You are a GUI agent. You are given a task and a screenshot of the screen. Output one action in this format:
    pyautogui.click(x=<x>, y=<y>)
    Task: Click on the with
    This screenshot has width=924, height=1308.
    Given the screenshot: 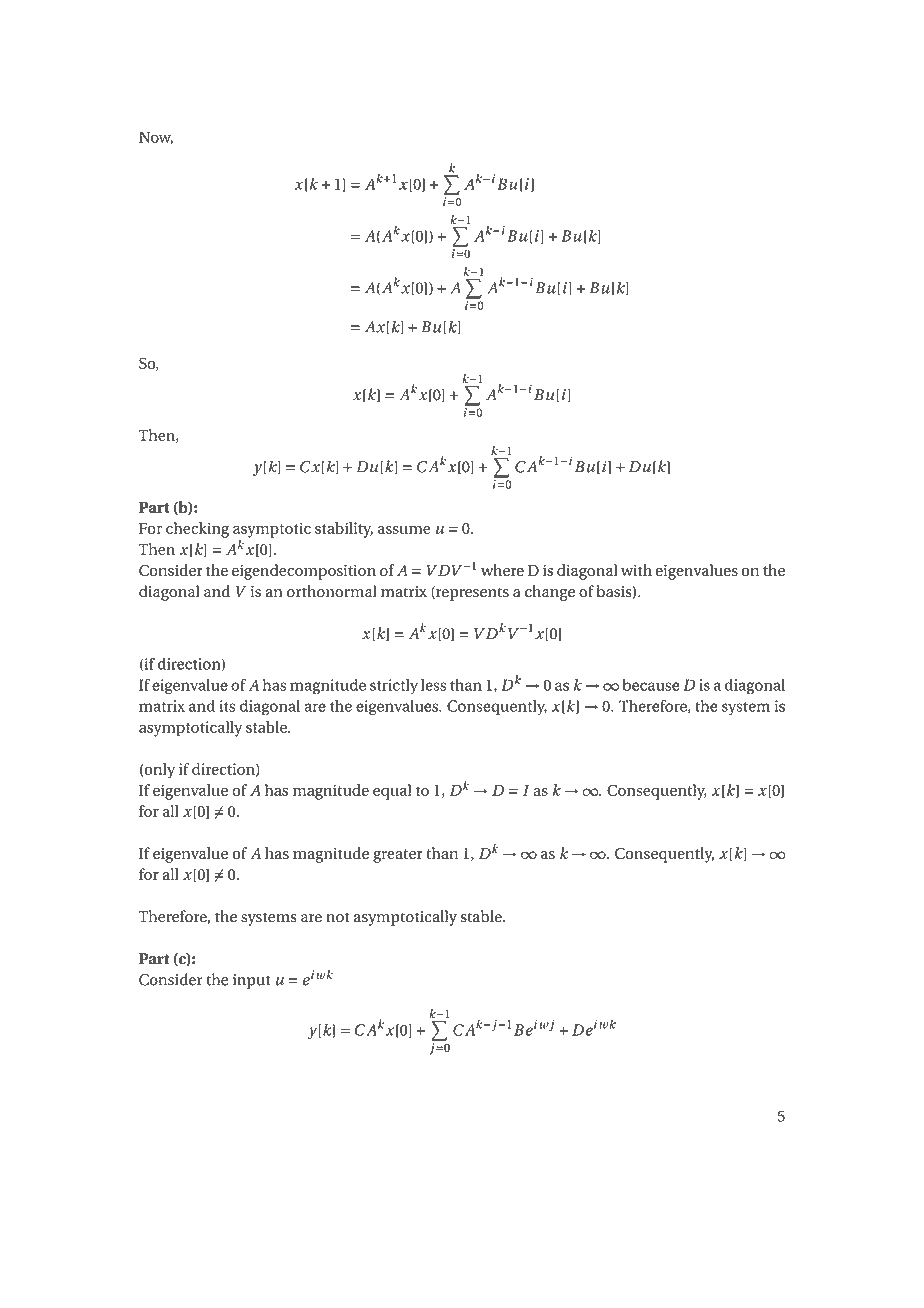 What is the action you would take?
    pyautogui.click(x=636, y=570)
